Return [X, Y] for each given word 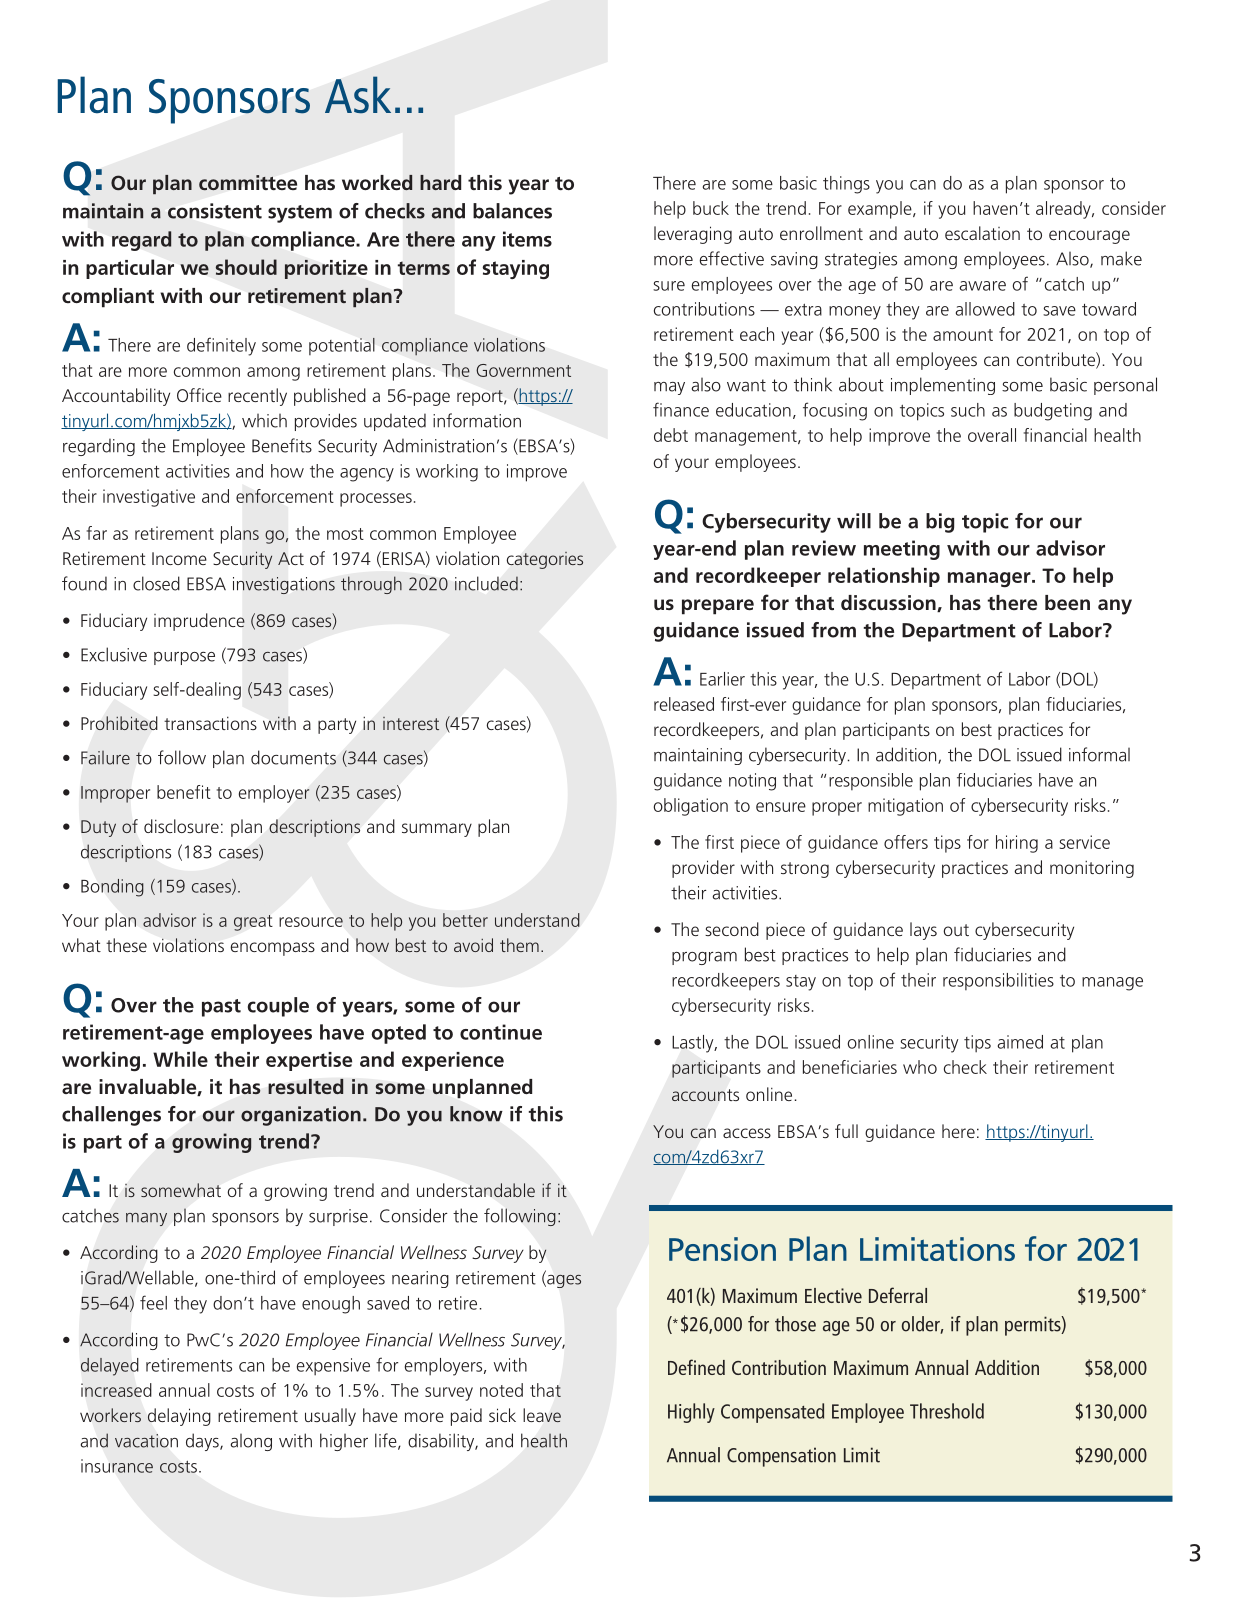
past [221, 1008]
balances [512, 211]
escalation [982, 233]
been [1067, 602]
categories [545, 560]
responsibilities [998, 981]
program [704, 958]
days [203, 1442]
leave [542, 1415]
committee [248, 182]
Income [179, 558]
